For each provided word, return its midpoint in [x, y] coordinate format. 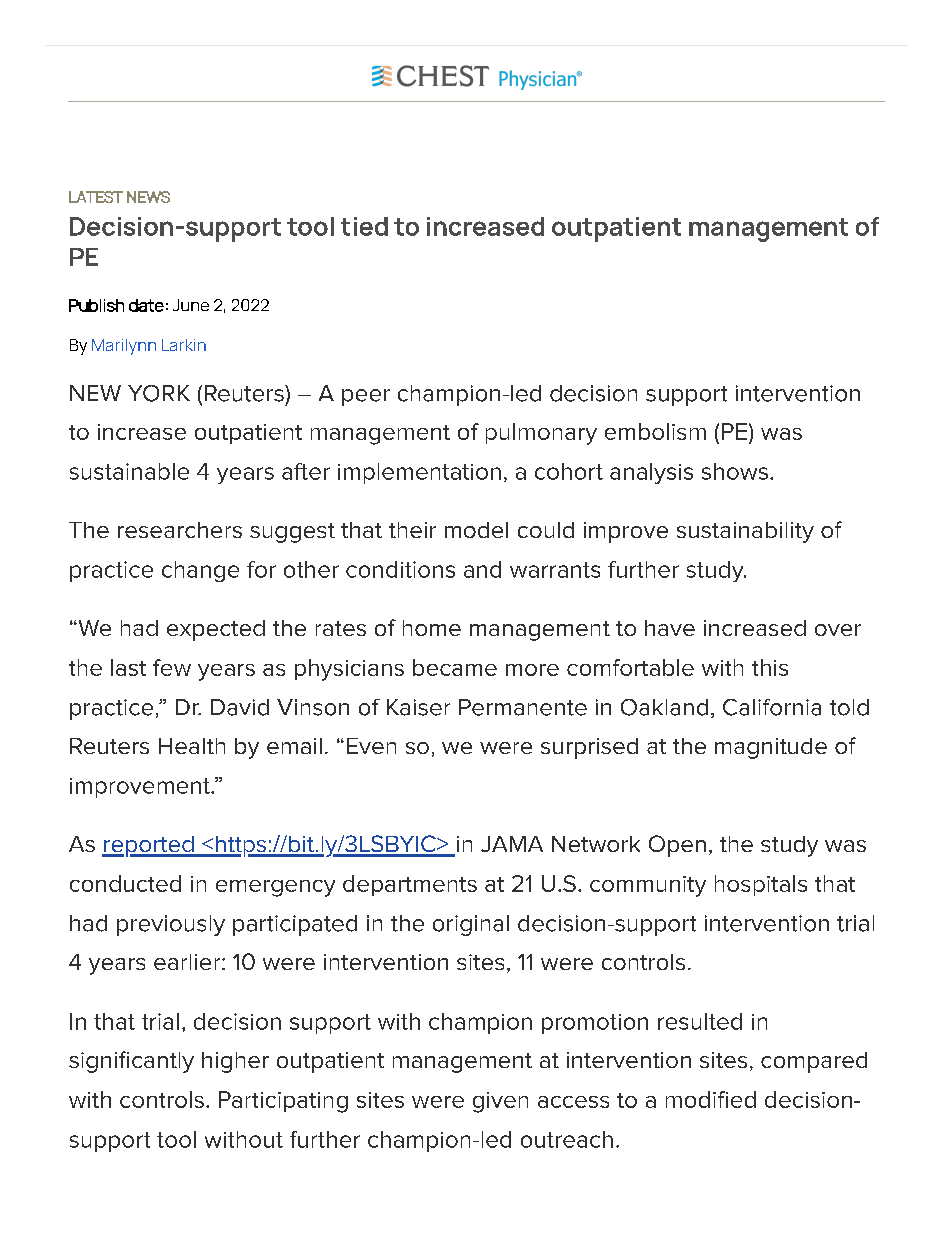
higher [235, 1062]
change [200, 571]
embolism [655, 431]
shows [735, 471]
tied [364, 226]
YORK [159, 393]
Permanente [523, 707]
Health [192, 746]
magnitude [771, 748]
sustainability [745, 532]
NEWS [148, 197]
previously [171, 925]
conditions [400, 569]
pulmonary [541, 434]
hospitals [761, 885]
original [471, 925]
